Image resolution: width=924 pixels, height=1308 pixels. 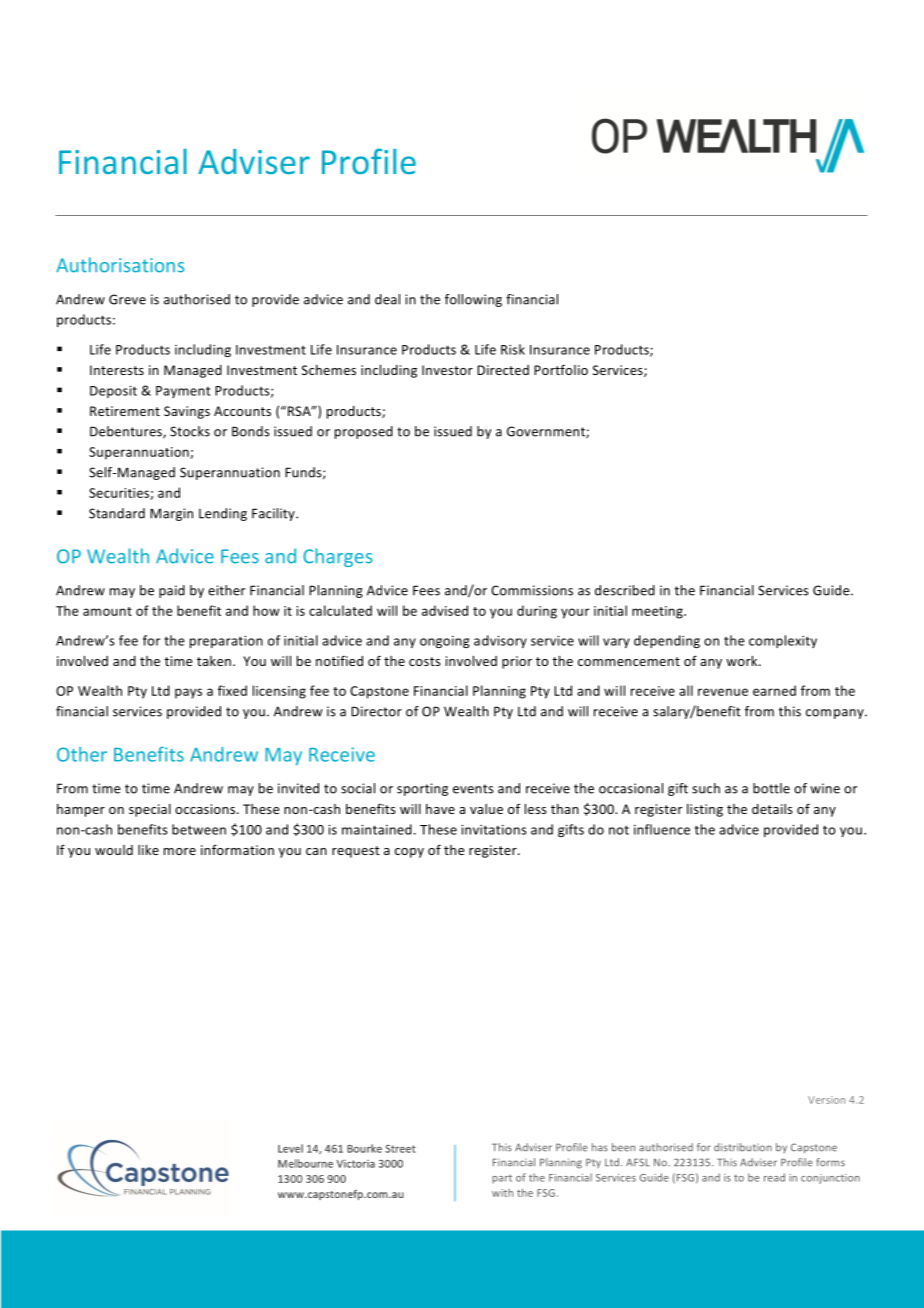 I want to click on events, so click(x=473, y=789).
